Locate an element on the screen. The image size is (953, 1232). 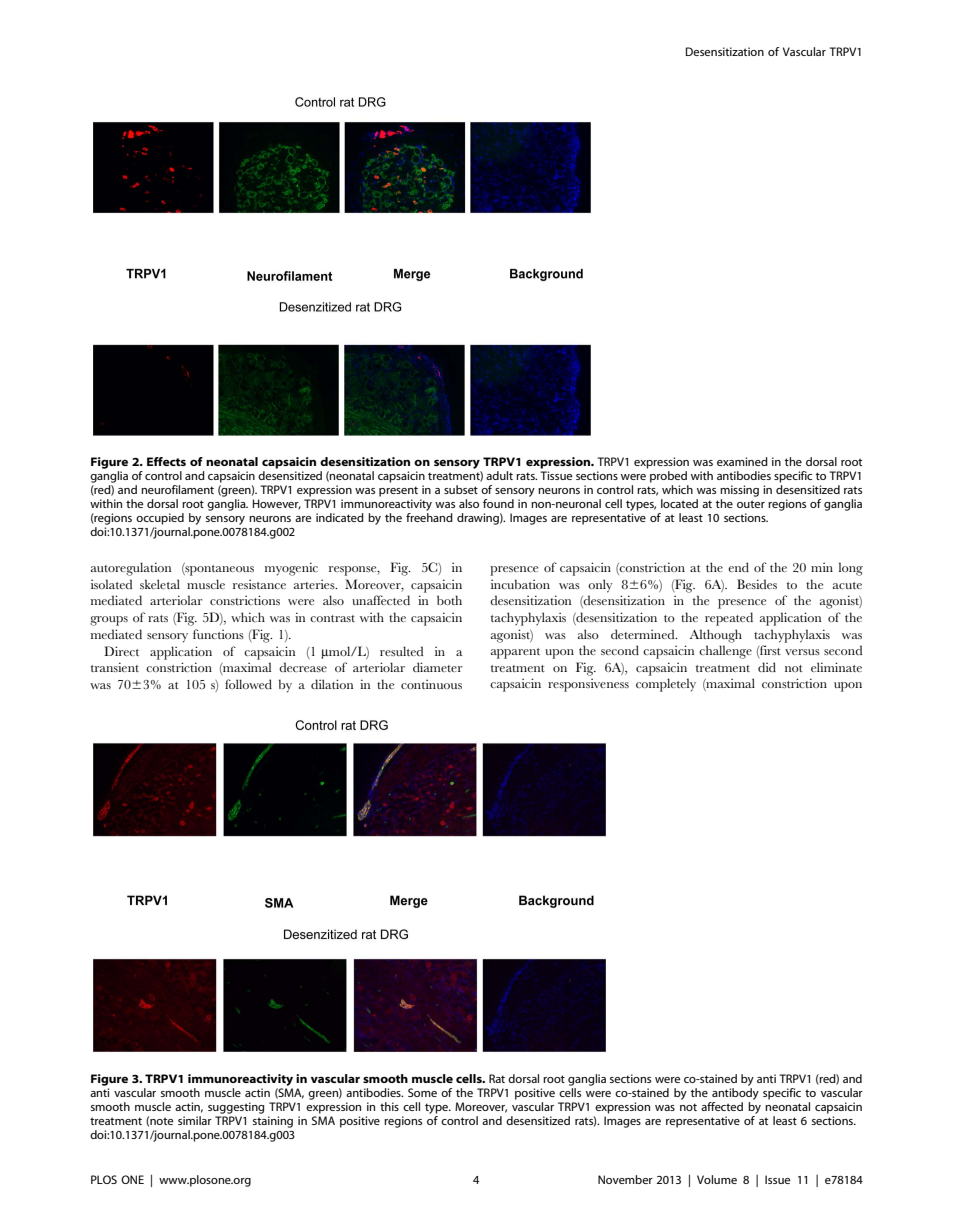
missing is located at coordinates (739, 491).
